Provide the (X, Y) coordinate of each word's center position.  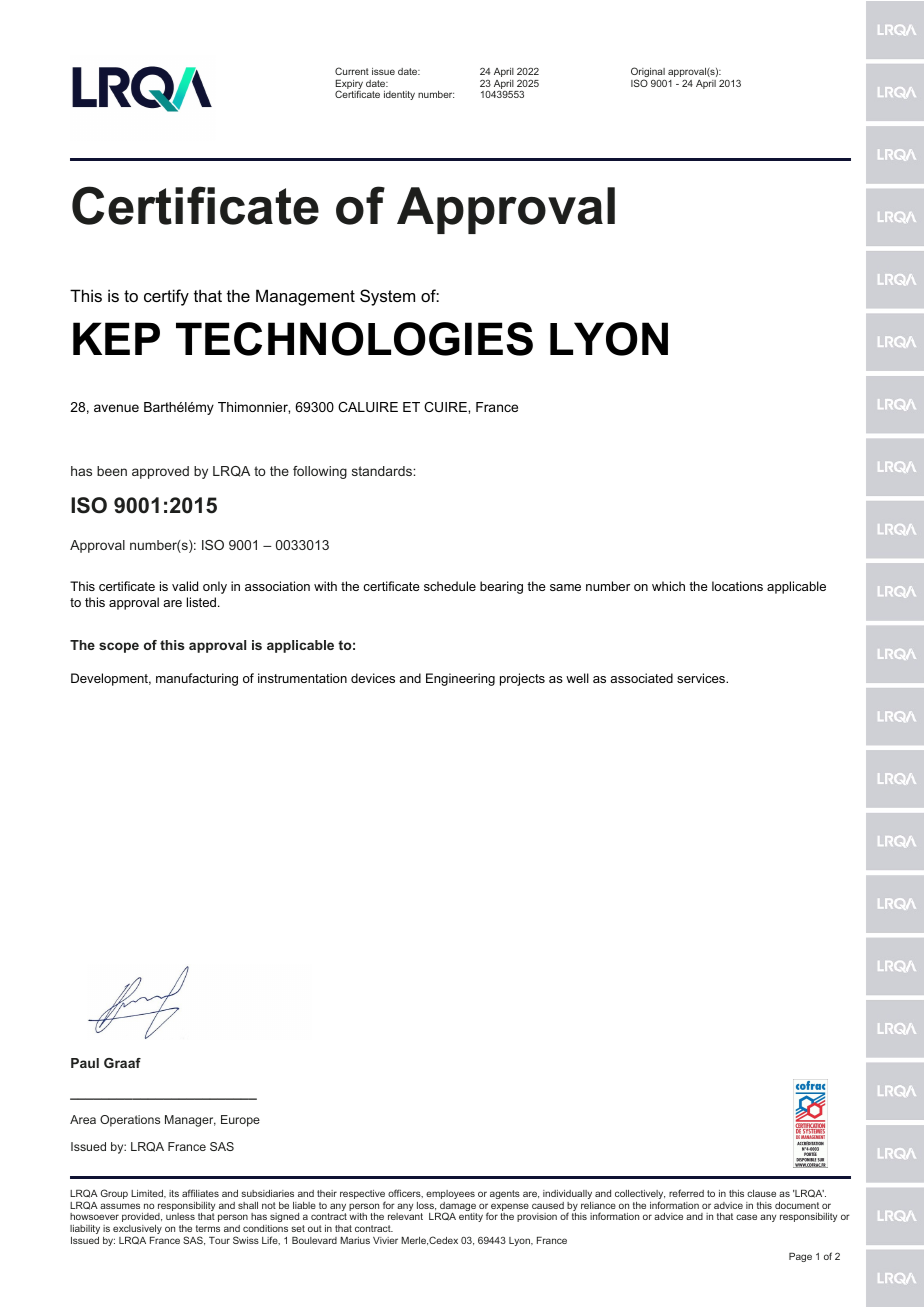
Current (352, 71)
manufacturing (197, 679)
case (746, 1217)
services (702, 678)
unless (180, 1216)
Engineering (460, 679)
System (387, 297)
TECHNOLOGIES (354, 339)
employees (450, 1194)
